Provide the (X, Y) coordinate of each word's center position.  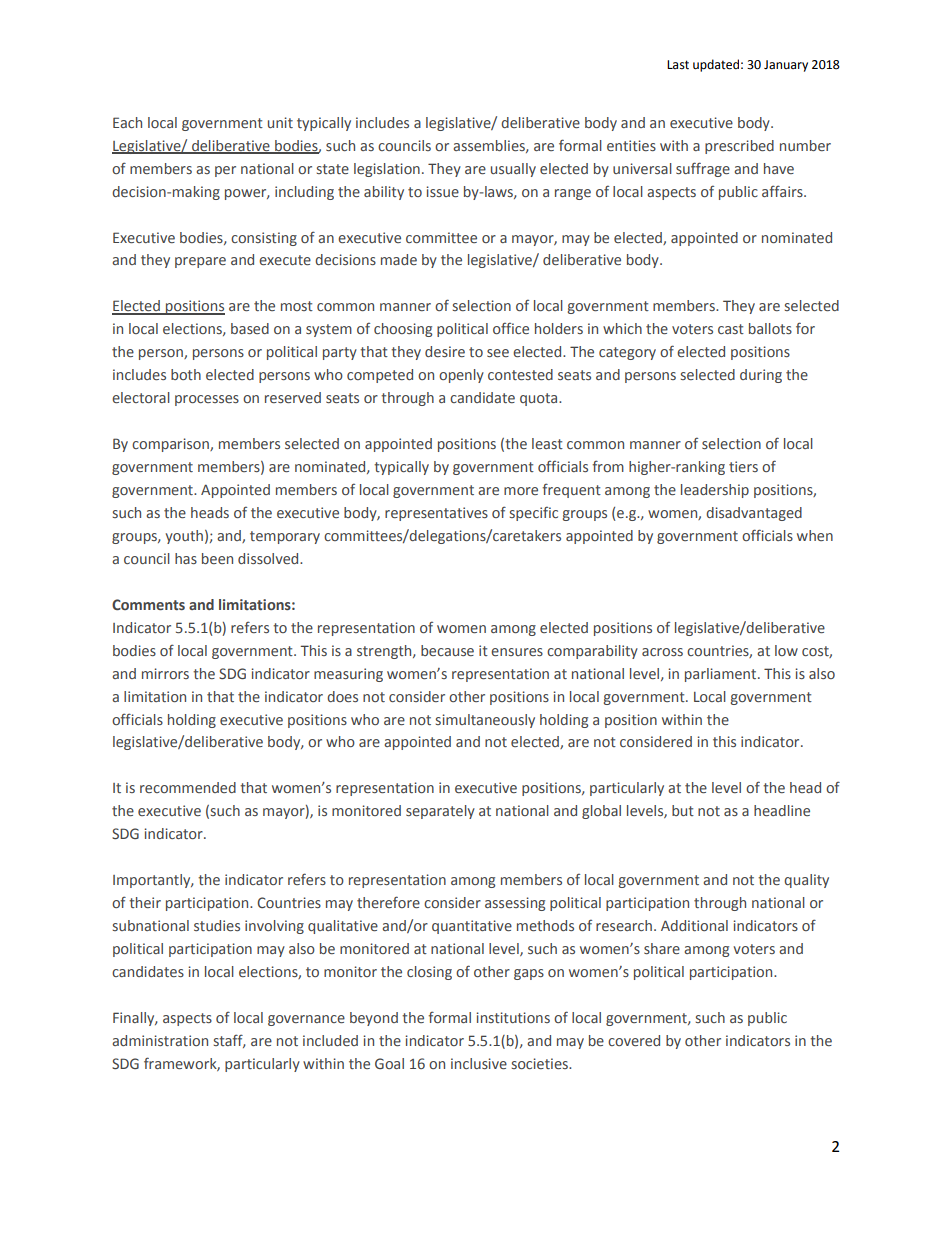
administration (160, 1040)
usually (513, 170)
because (447, 650)
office (511, 328)
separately (440, 812)
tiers (743, 466)
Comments (148, 604)
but (683, 810)
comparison (171, 445)
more (521, 491)
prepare (200, 262)
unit (280, 122)
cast (731, 329)
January (786, 66)
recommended (188, 787)
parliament (722, 675)
